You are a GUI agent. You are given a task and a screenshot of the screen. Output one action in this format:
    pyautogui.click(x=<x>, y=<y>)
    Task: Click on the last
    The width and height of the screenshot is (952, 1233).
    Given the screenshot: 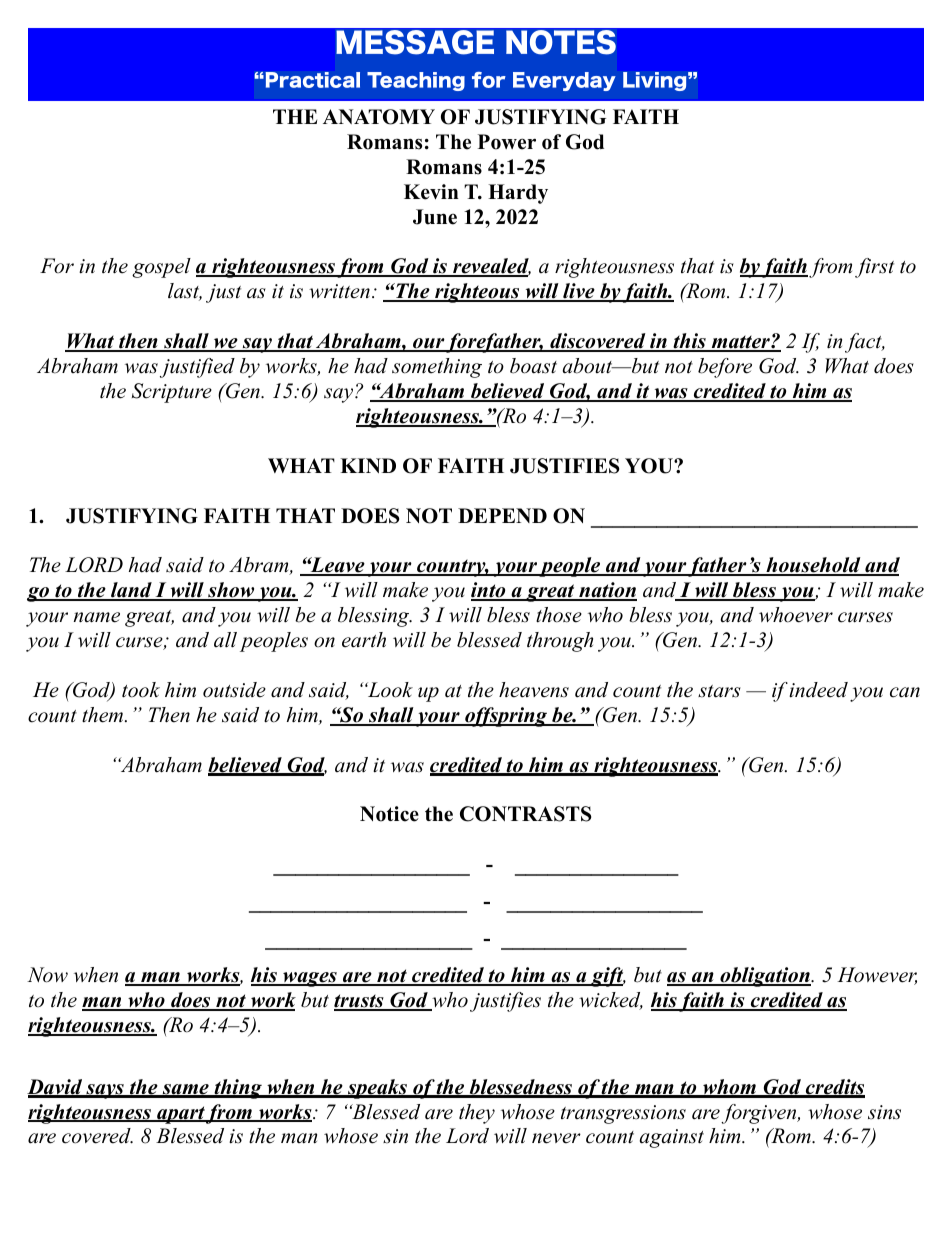 What is the action you would take?
    pyautogui.click(x=185, y=292)
